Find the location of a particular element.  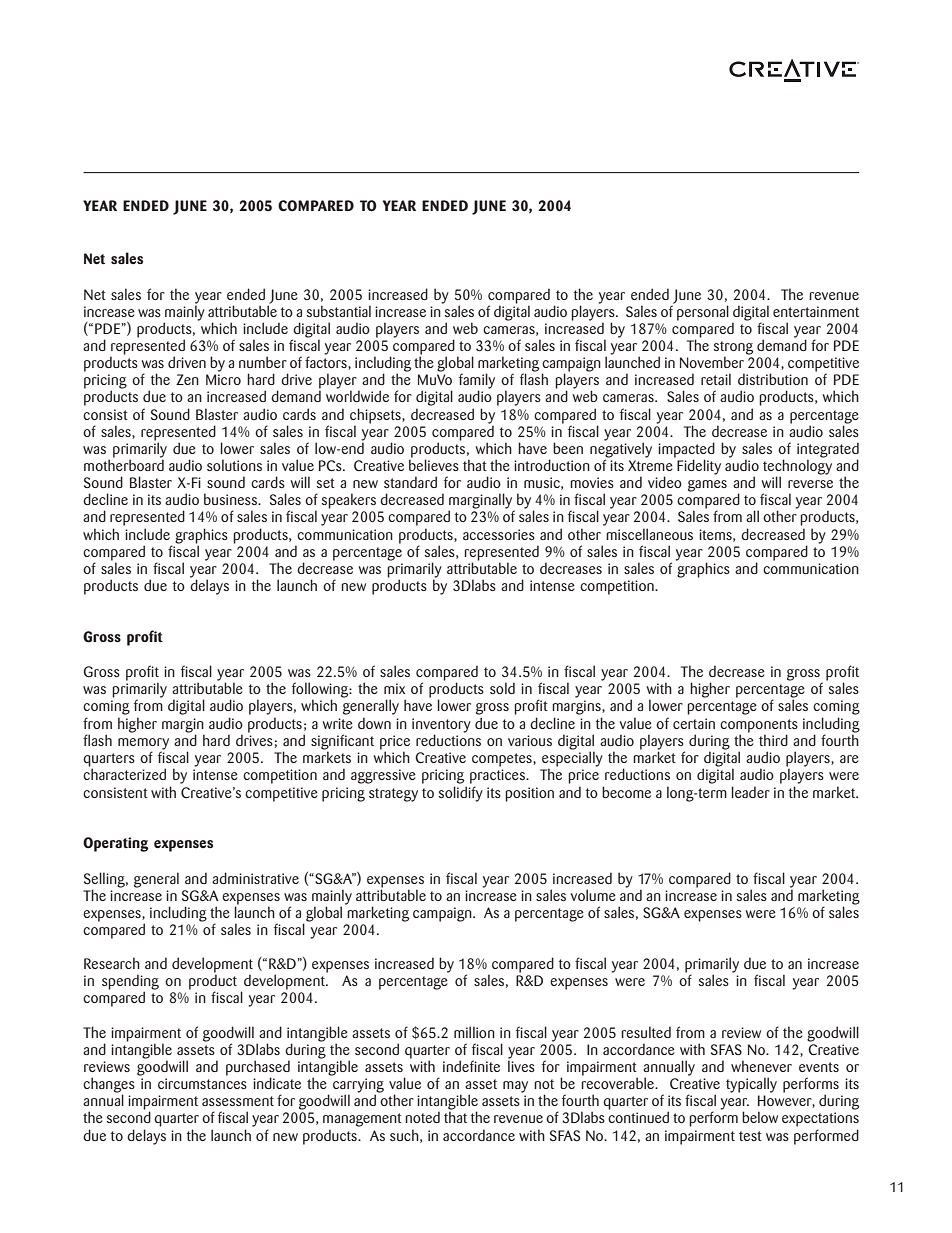

inventory is located at coordinates (441, 726).
